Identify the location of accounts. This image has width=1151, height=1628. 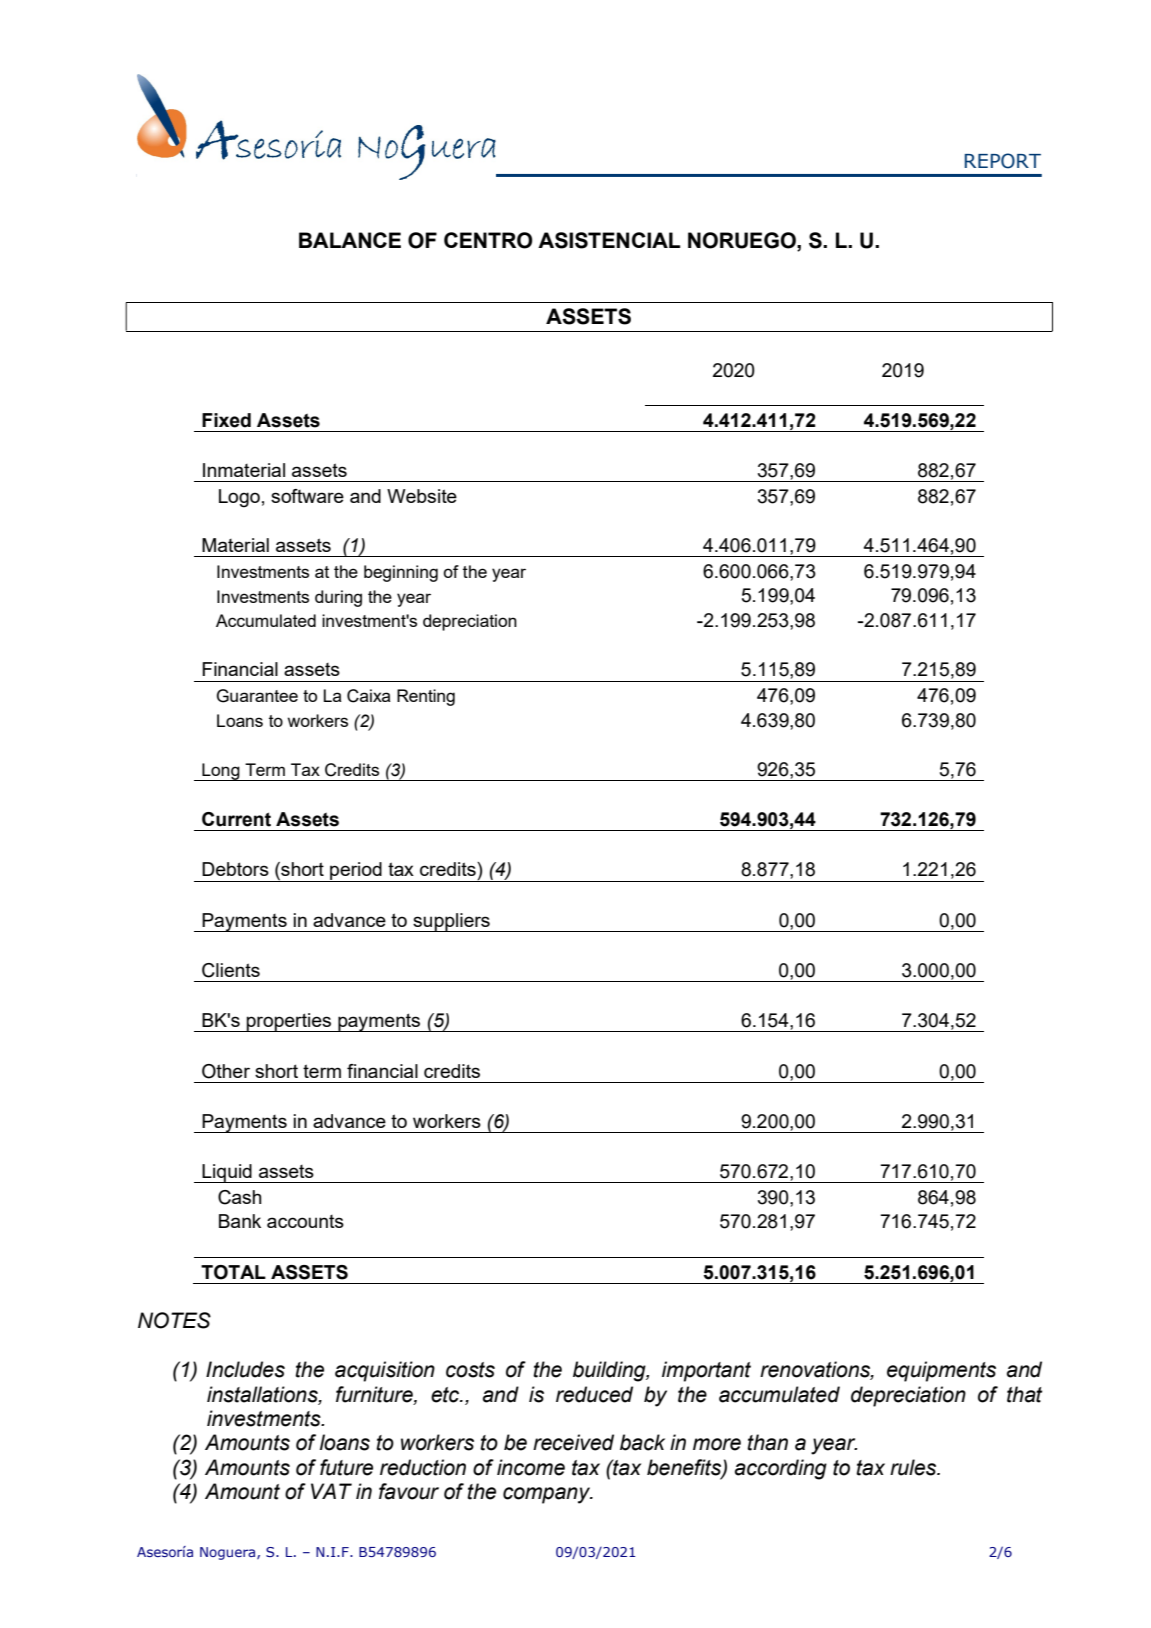
(305, 1221).
